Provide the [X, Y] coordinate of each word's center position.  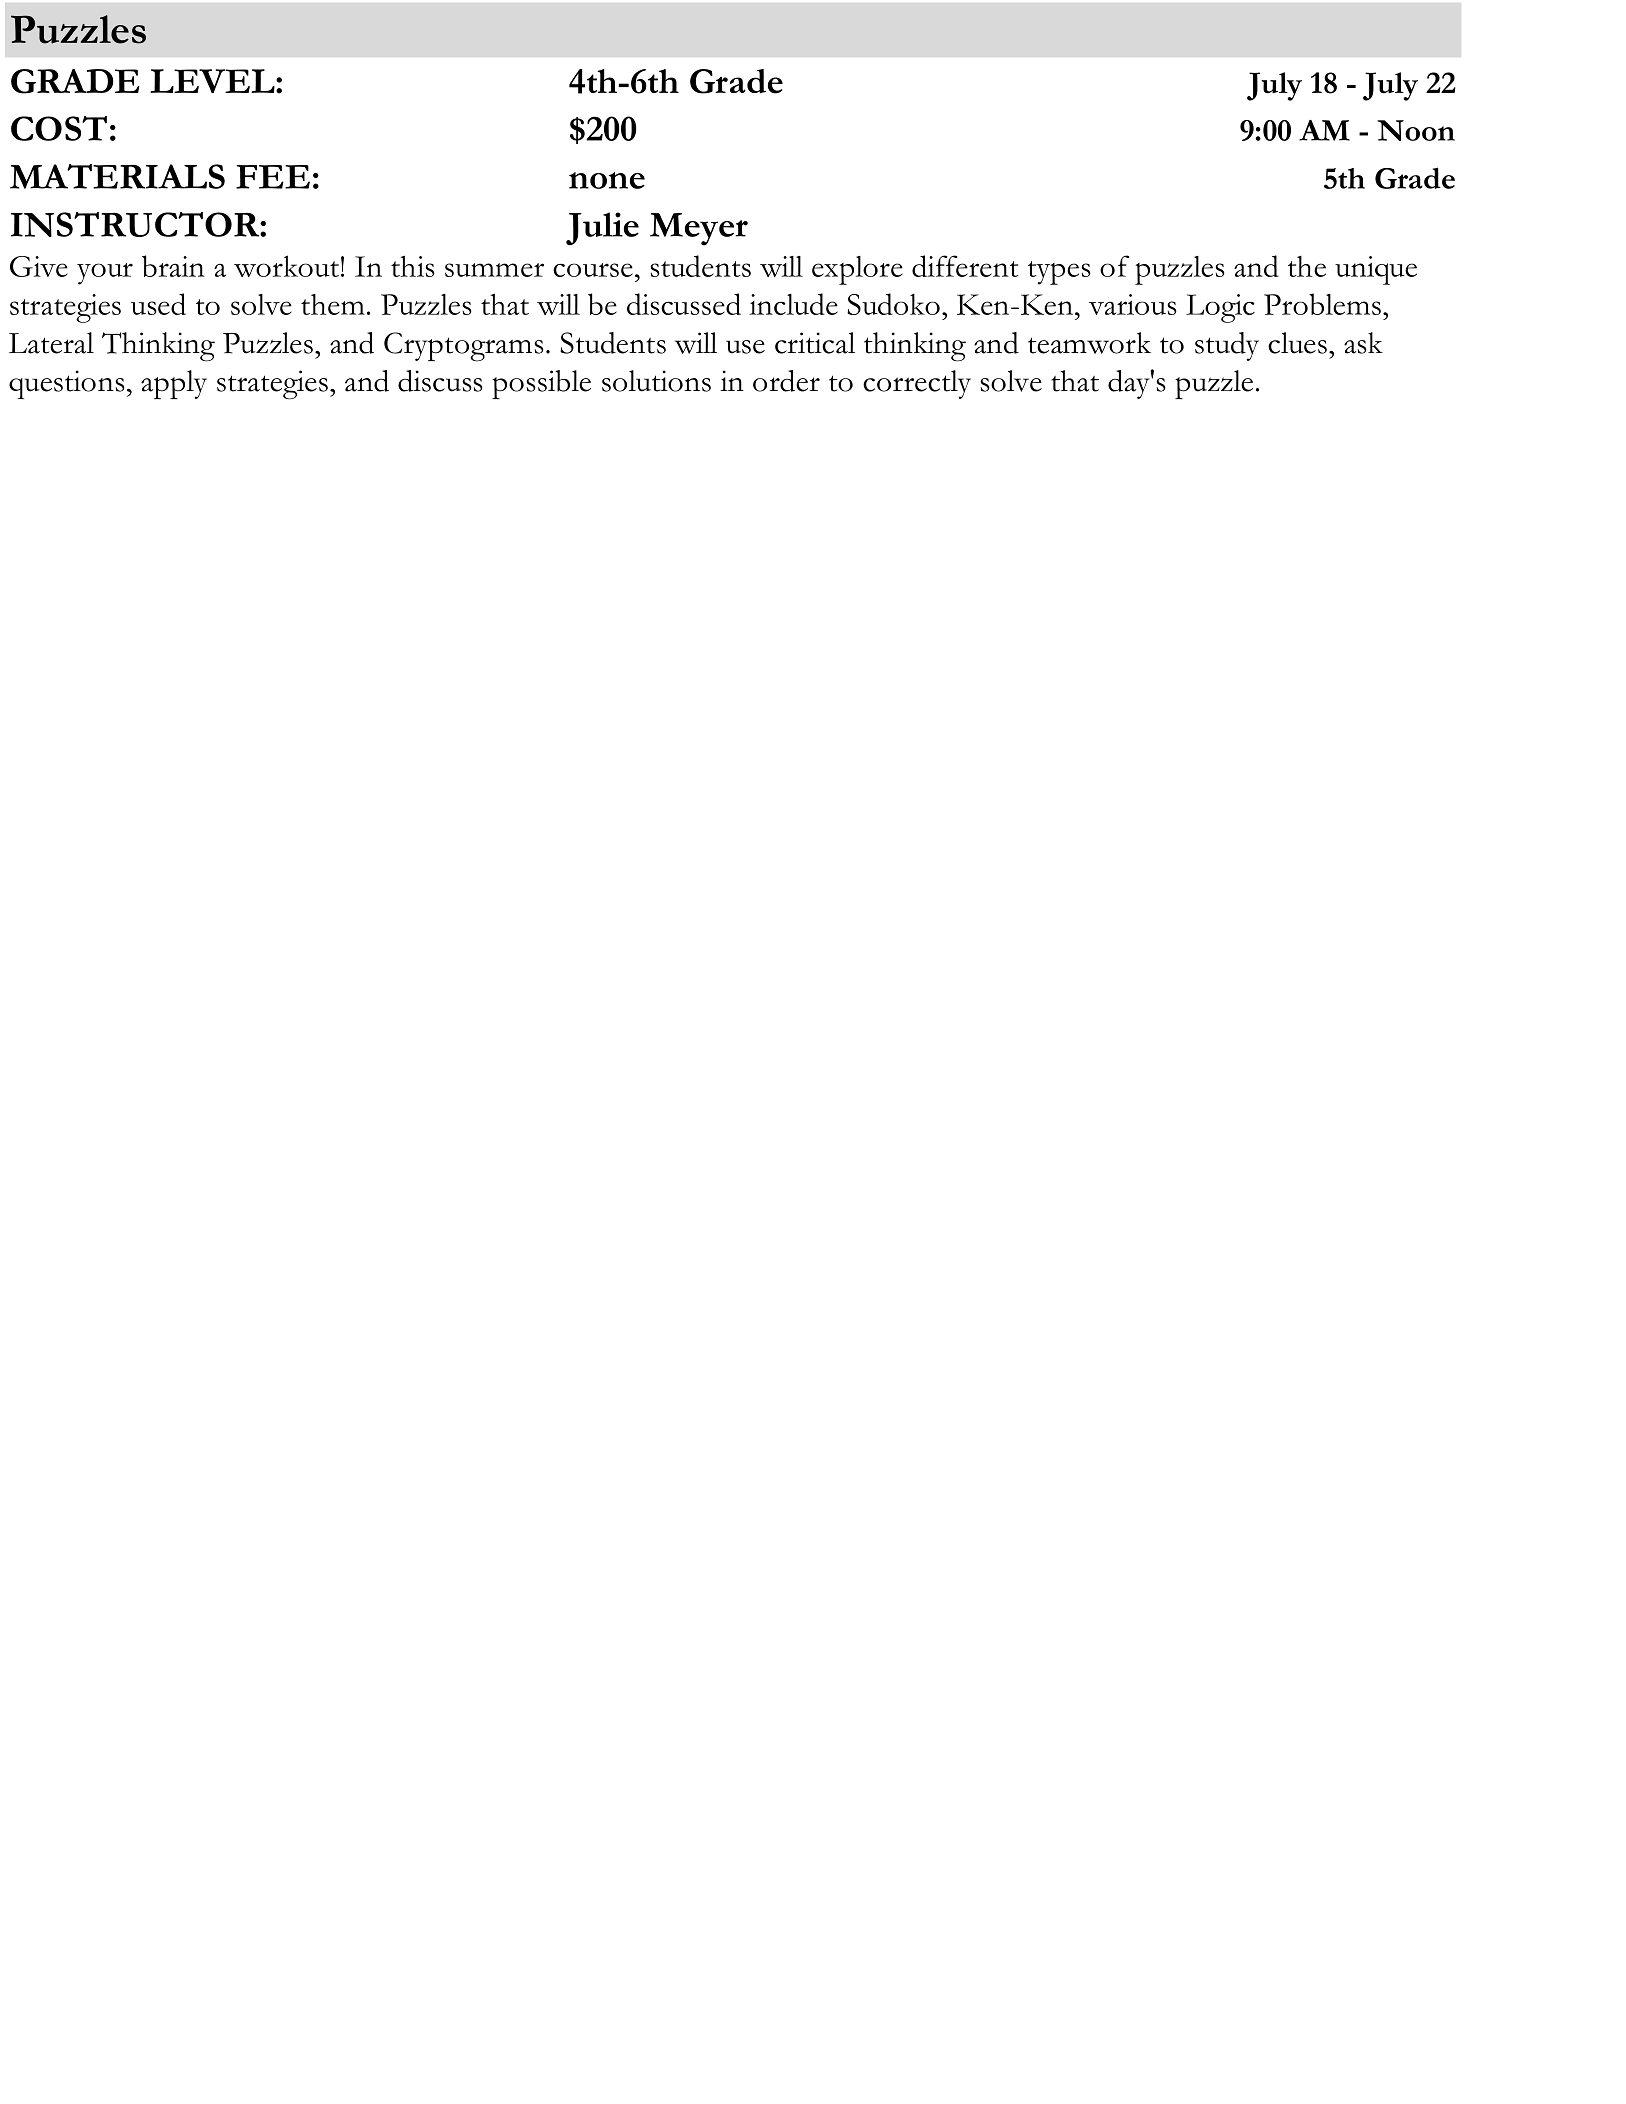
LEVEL [213, 81]
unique [1376, 270]
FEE [273, 177]
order [786, 381]
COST [59, 128]
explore [857, 270]
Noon [1416, 130]
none [607, 180]
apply [174, 384]
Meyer [699, 229]
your [105, 274]
